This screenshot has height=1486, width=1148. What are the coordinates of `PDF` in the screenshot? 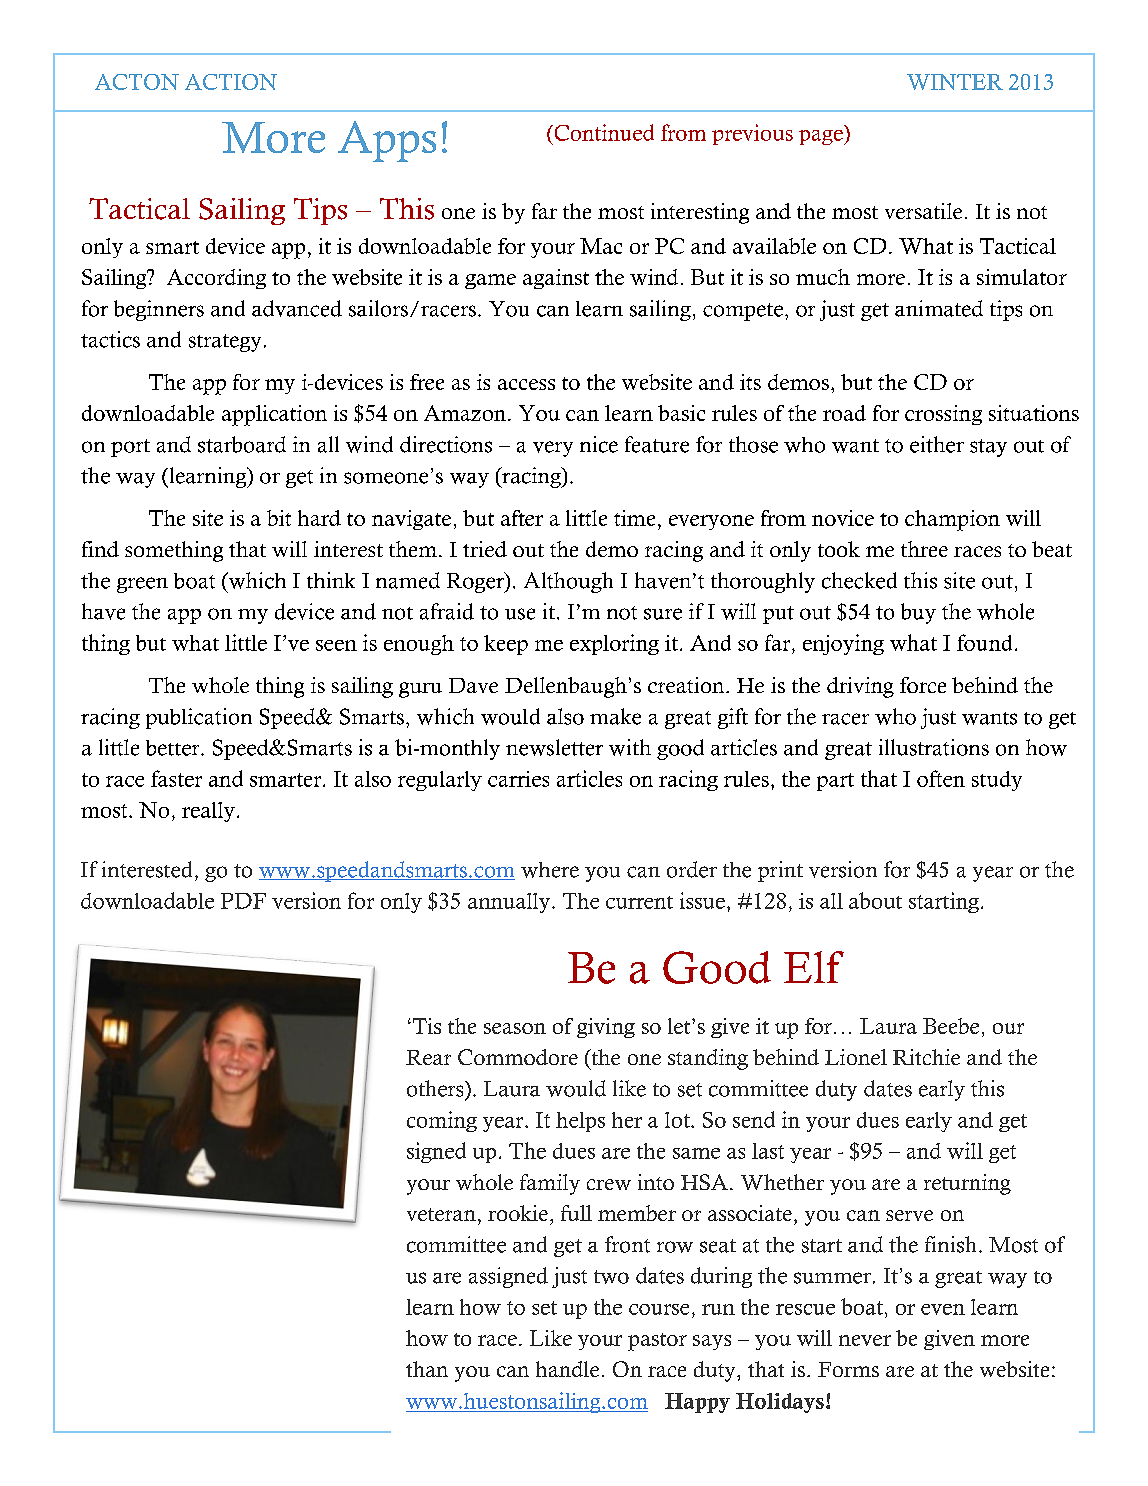 It's located at (243, 901).
